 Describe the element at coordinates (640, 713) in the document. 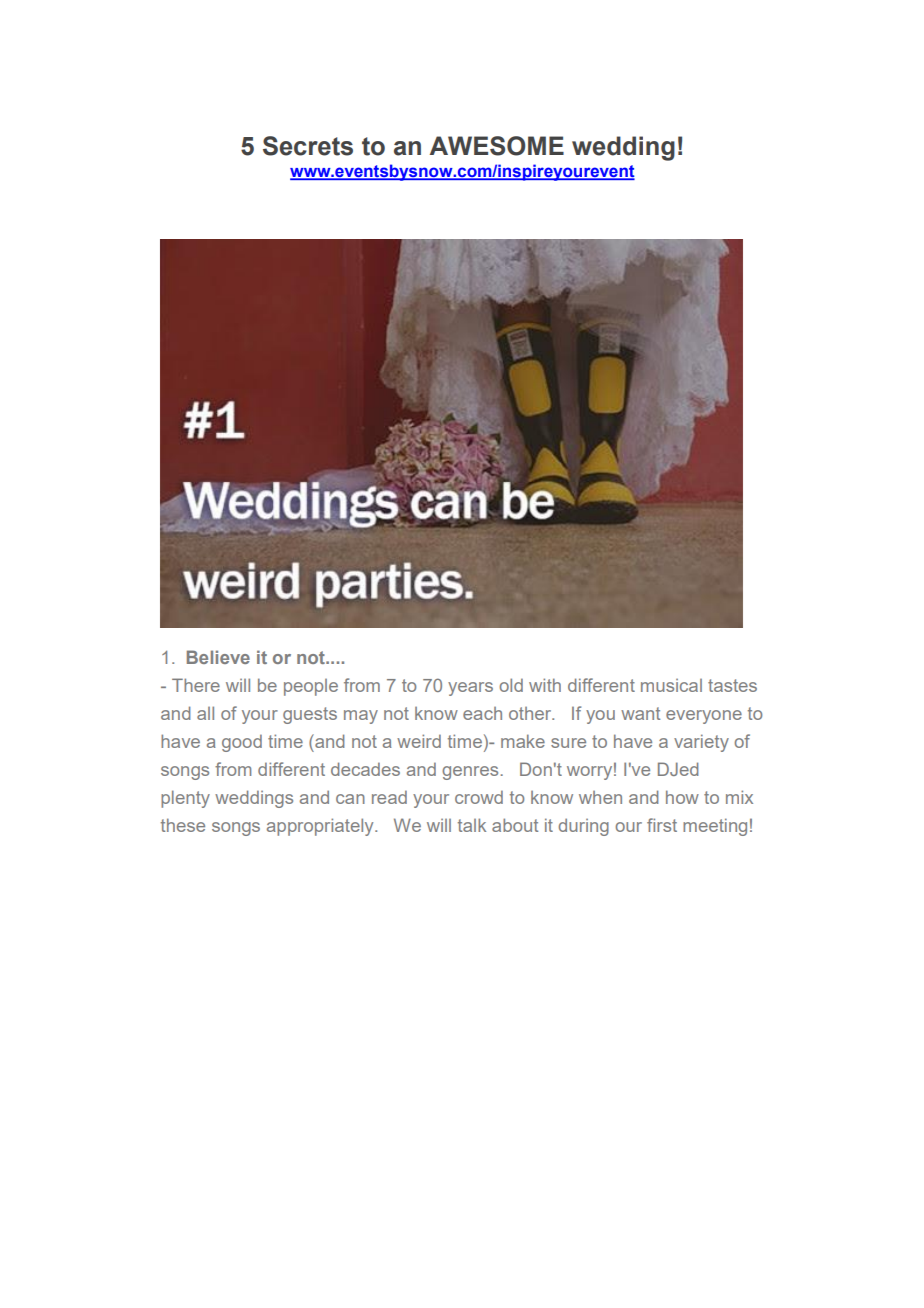

I see `want` at that location.
